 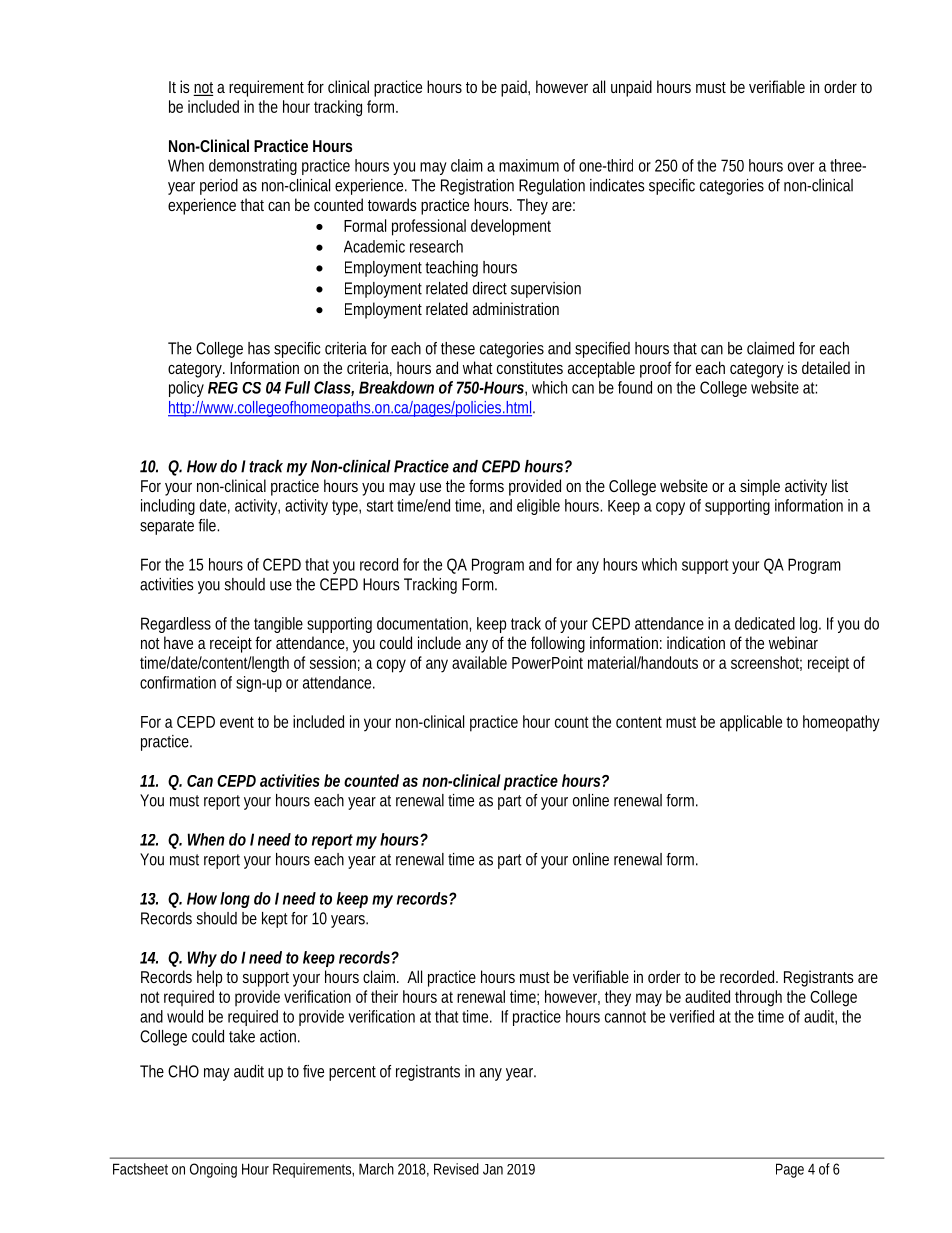 What do you see at coordinates (253, 167) in the page?
I see `demonstrating` at bounding box center [253, 167].
